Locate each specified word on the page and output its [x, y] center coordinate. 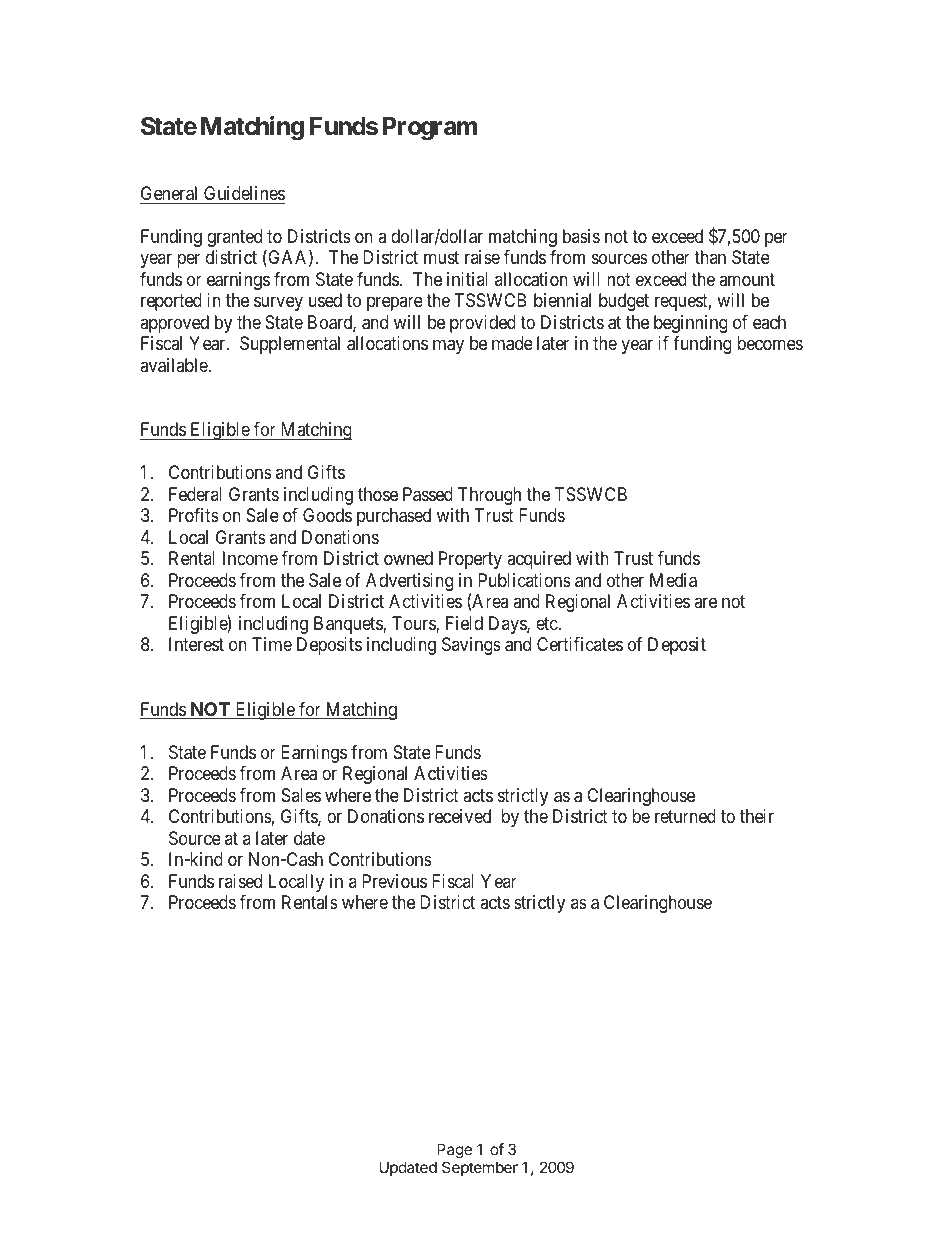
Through [489, 496]
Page [454, 1151]
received [460, 816]
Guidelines [244, 193]
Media [673, 580]
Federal [195, 494]
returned [685, 816]
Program [430, 129]
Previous [394, 881]
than [710, 257]
